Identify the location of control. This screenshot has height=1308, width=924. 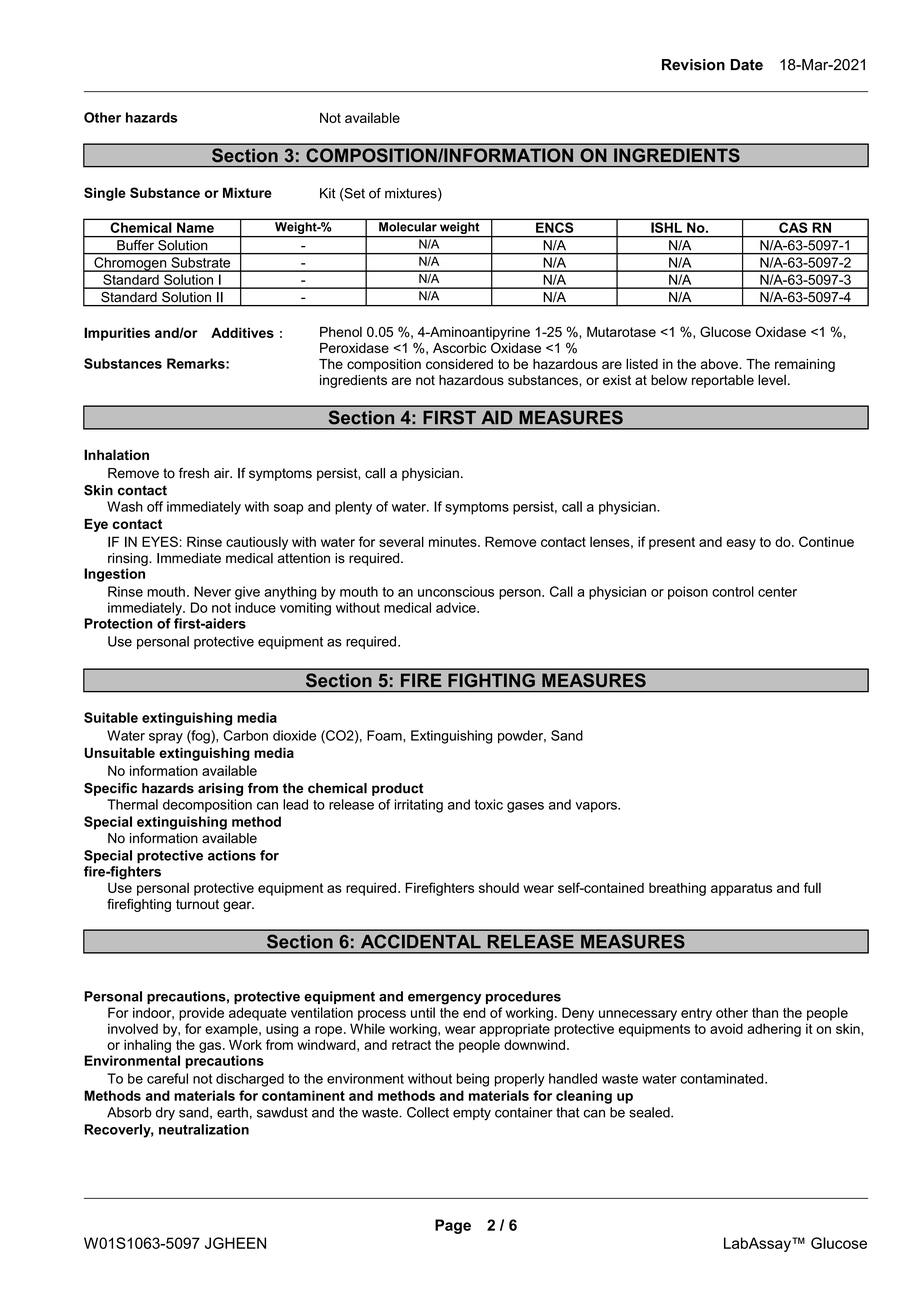
(733, 591).
